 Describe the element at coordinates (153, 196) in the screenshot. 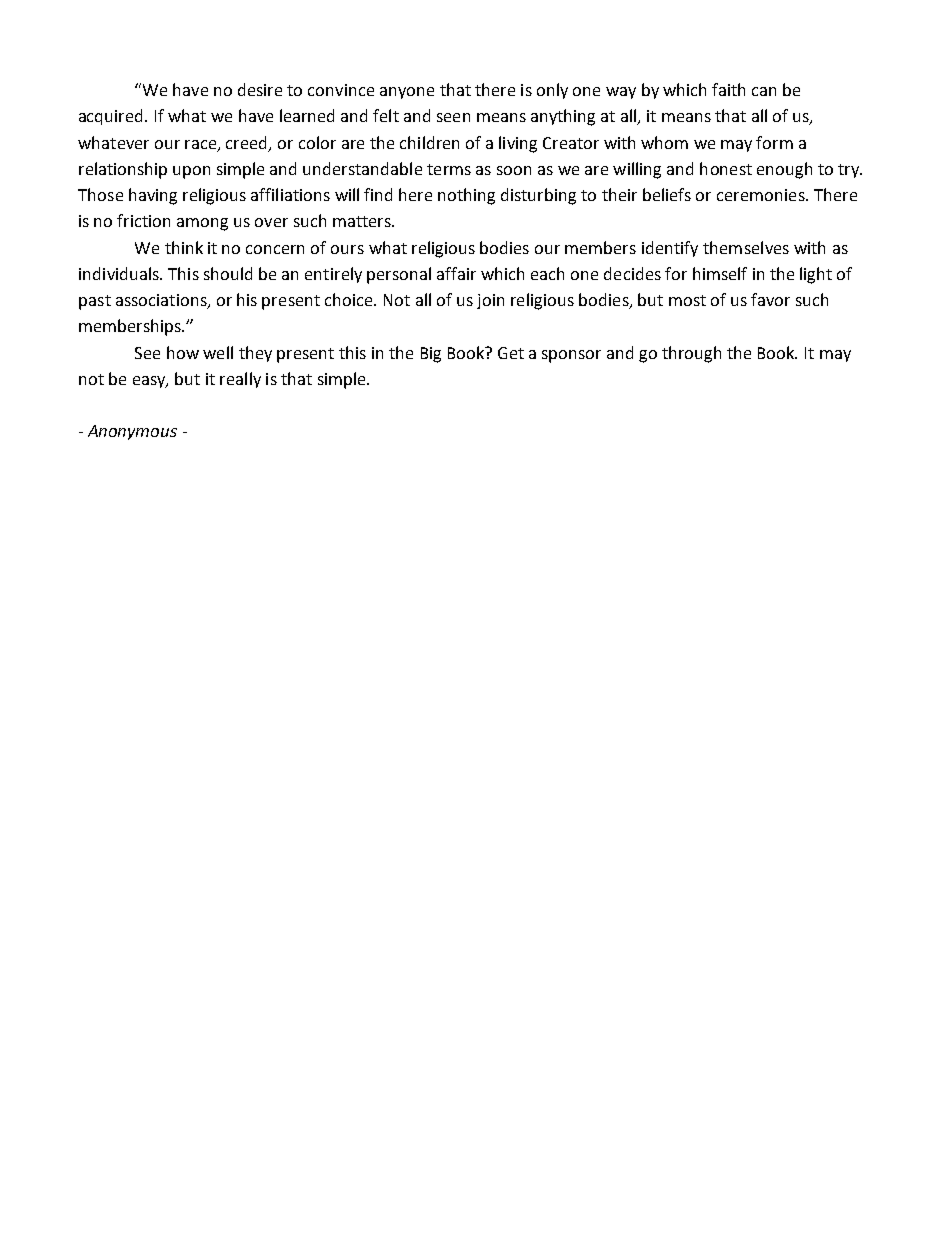

I see `having` at that location.
